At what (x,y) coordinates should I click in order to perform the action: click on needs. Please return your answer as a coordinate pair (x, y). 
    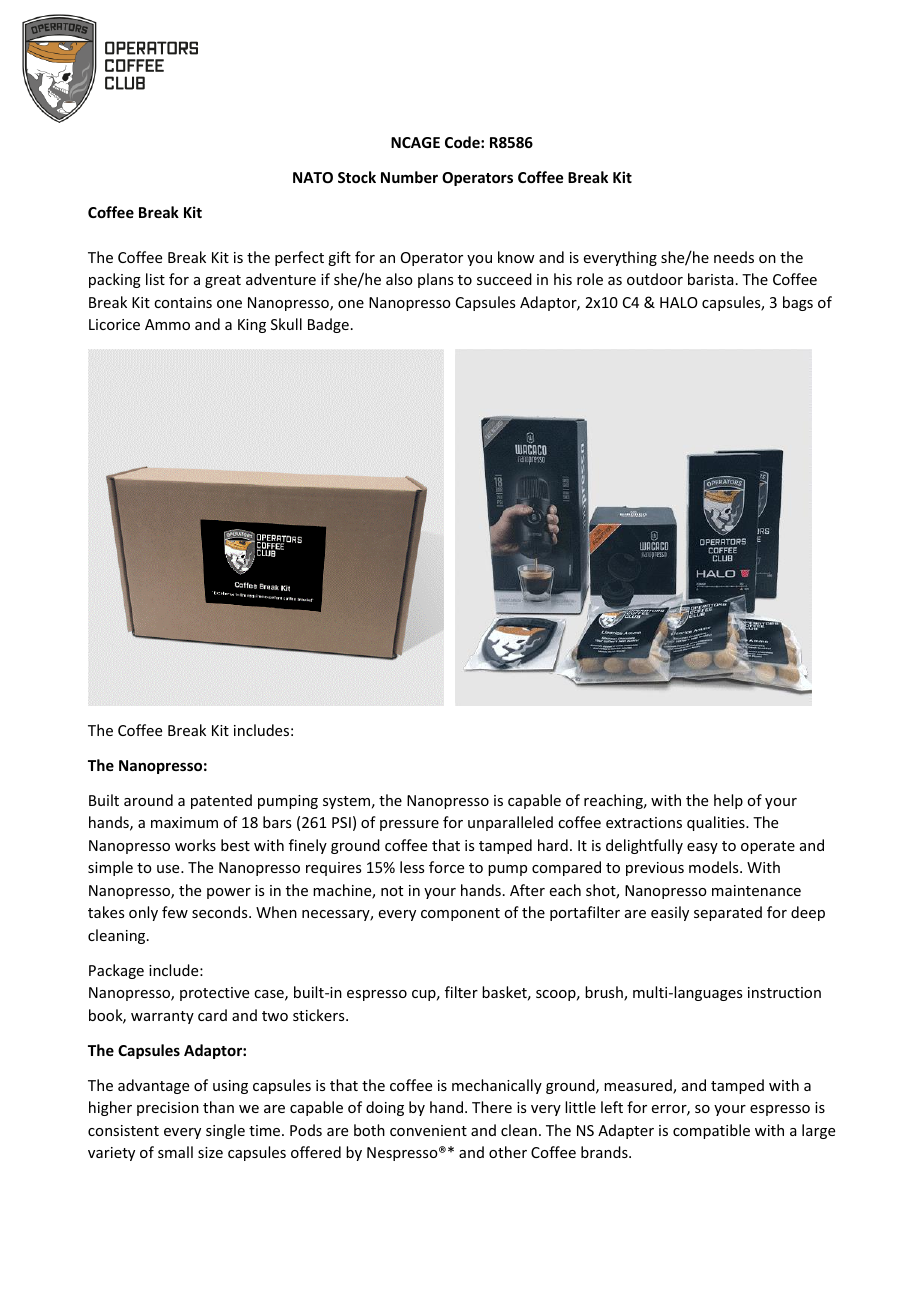
    Looking at the image, I should click on (734, 257).
